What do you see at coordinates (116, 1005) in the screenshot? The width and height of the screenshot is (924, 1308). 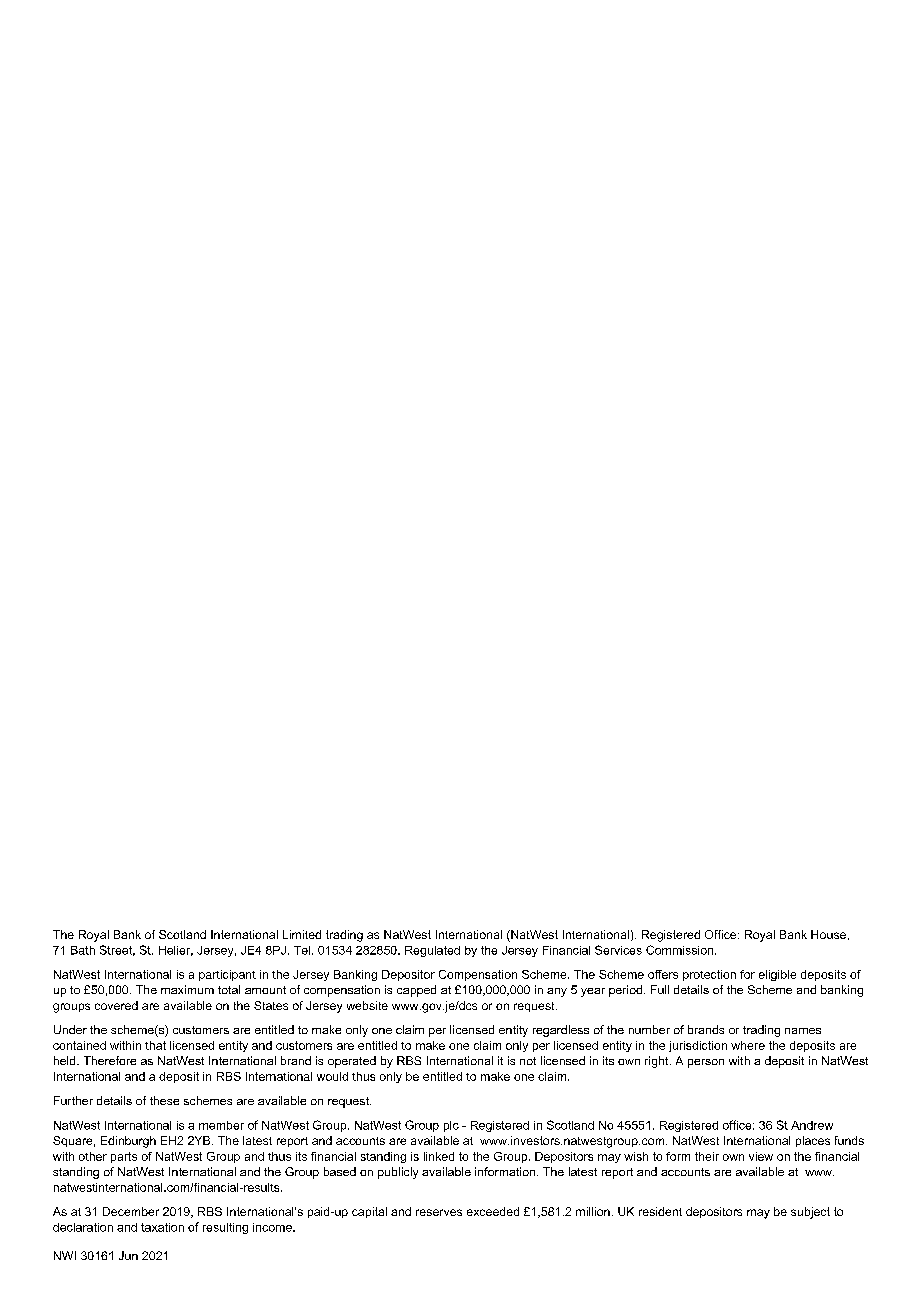 I see `covered` at bounding box center [116, 1005].
